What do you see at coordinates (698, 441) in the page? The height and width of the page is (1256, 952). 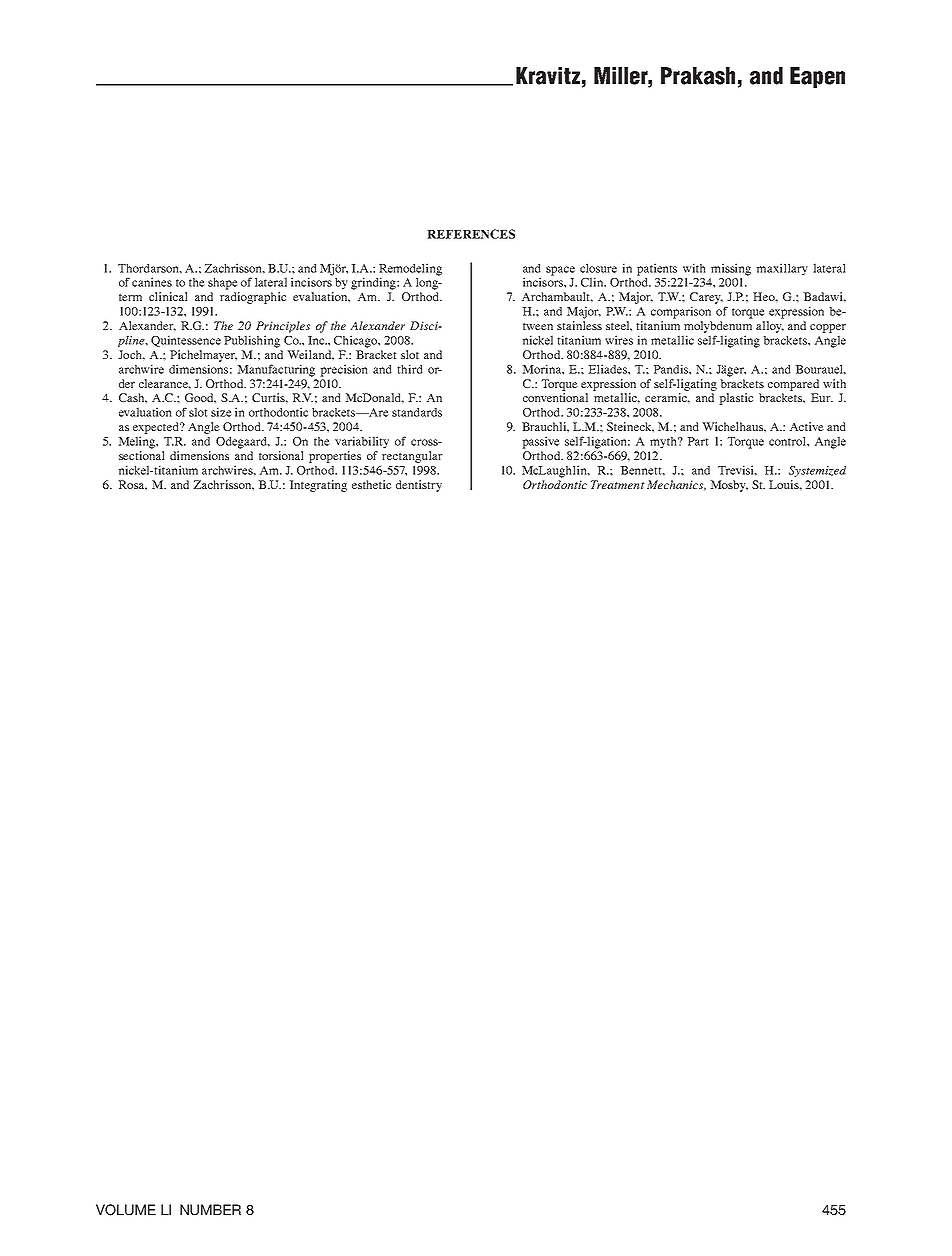 I see `Part` at bounding box center [698, 441].
